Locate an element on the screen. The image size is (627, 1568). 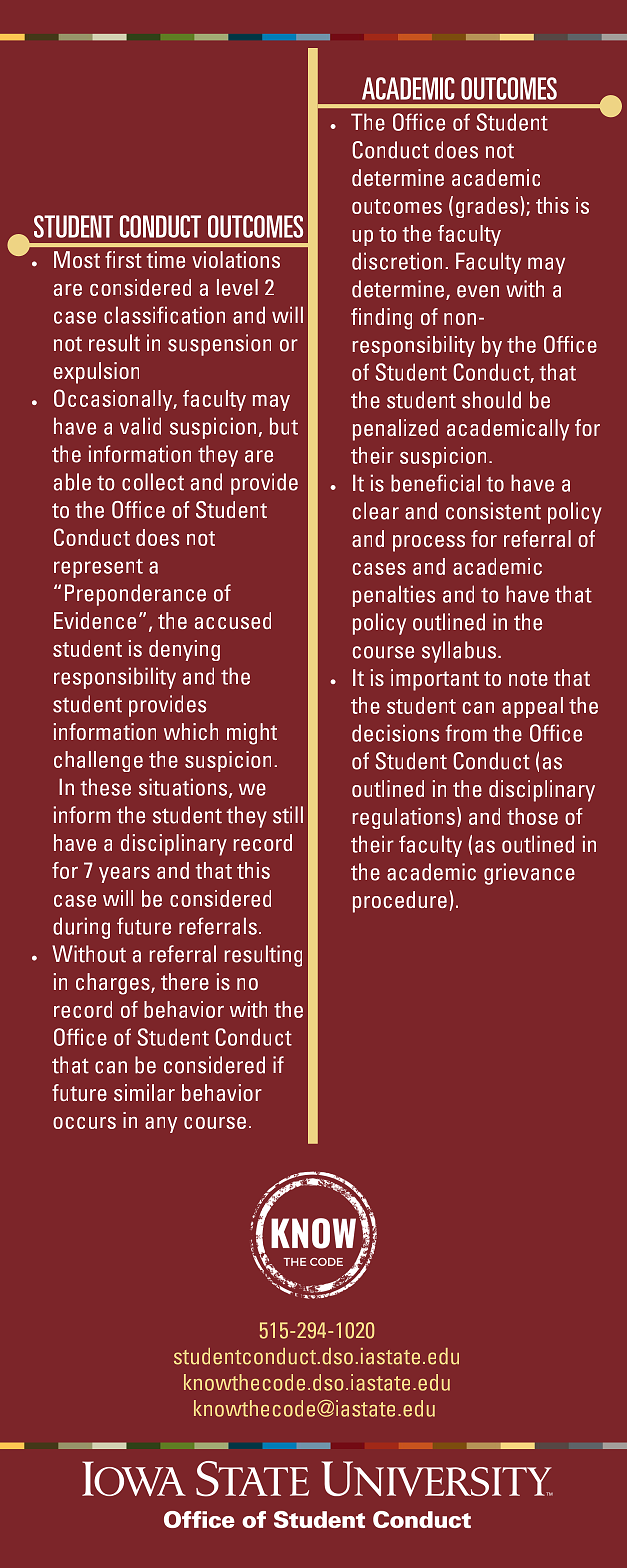
collect is located at coordinates (153, 482).
